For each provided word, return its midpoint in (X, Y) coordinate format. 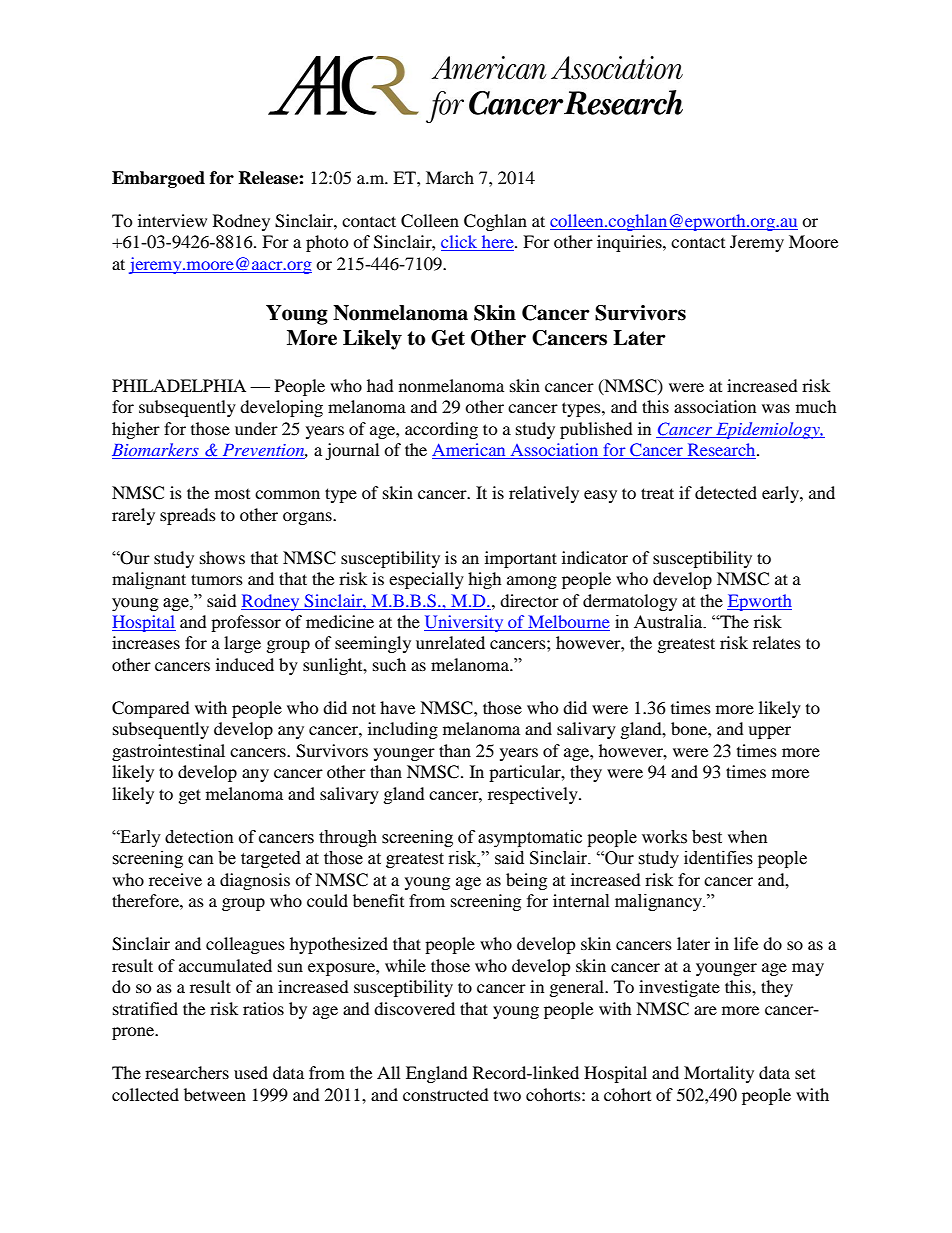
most (232, 494)
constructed (446, 1094)
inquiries (630, 243)
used (251, 1072)
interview (172, 220)
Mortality (719, 1074)
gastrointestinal (168, 752)
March (450, 177)
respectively (534, 795)
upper (769, 732)
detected (726, 492)
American (470, 451)
